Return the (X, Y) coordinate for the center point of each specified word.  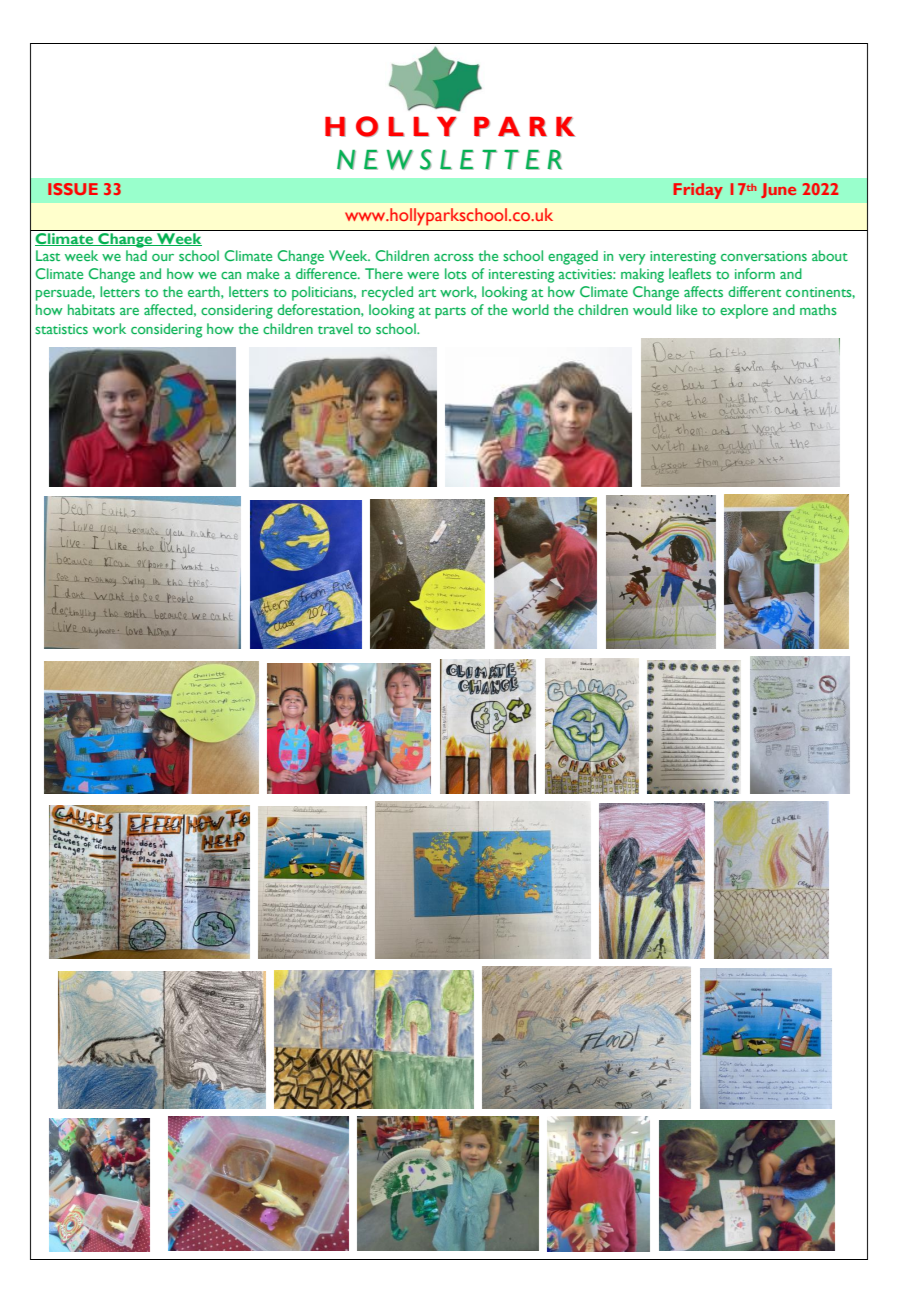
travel (335, 328)
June (778, 190)
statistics (61, 329)
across (454, 257)
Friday (698, 191)
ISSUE (73, 189)
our (163, 257)
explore (744, 311)
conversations (764, 256)
